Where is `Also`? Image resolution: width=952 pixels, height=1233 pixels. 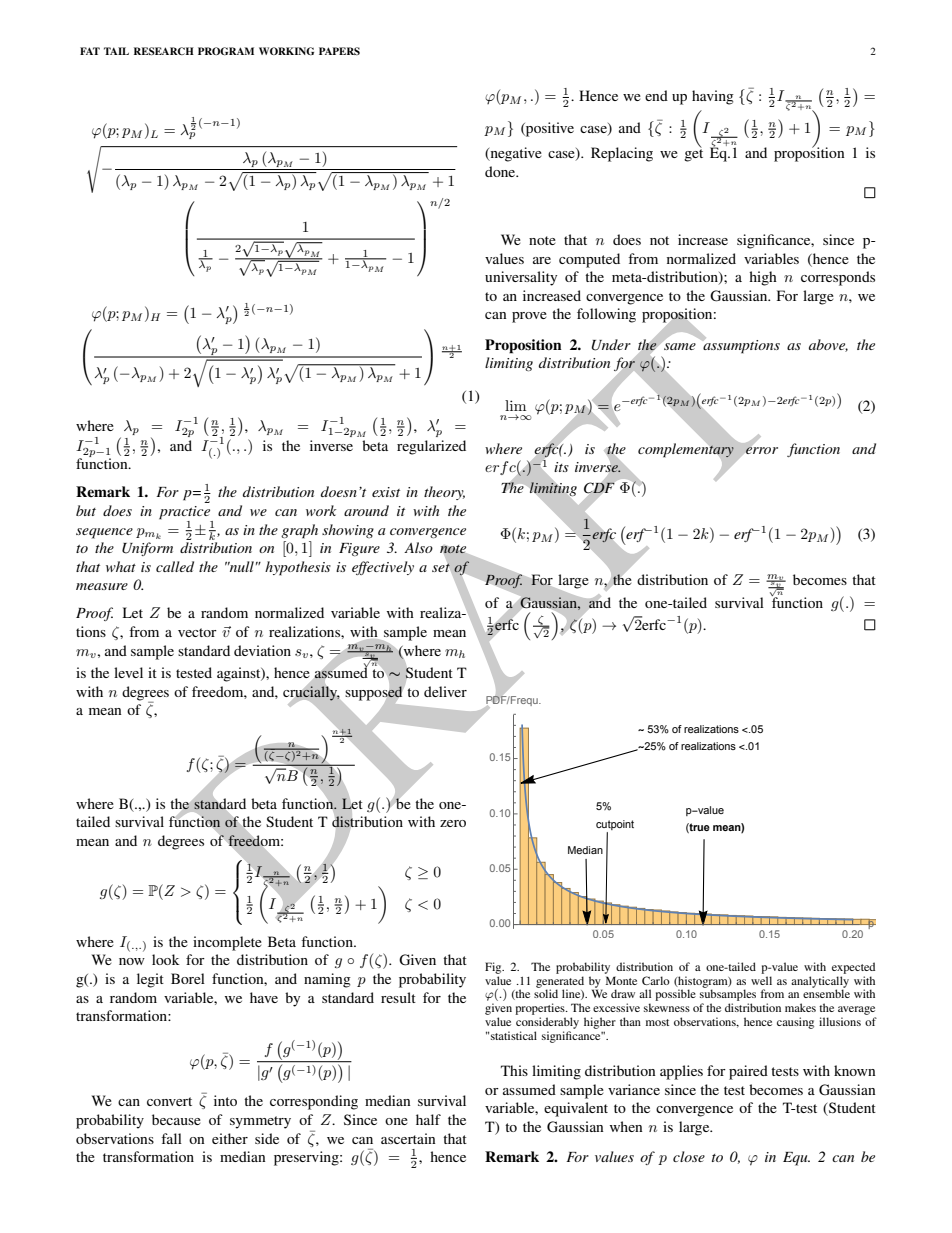 Also is located at coordinates (418, 547).
